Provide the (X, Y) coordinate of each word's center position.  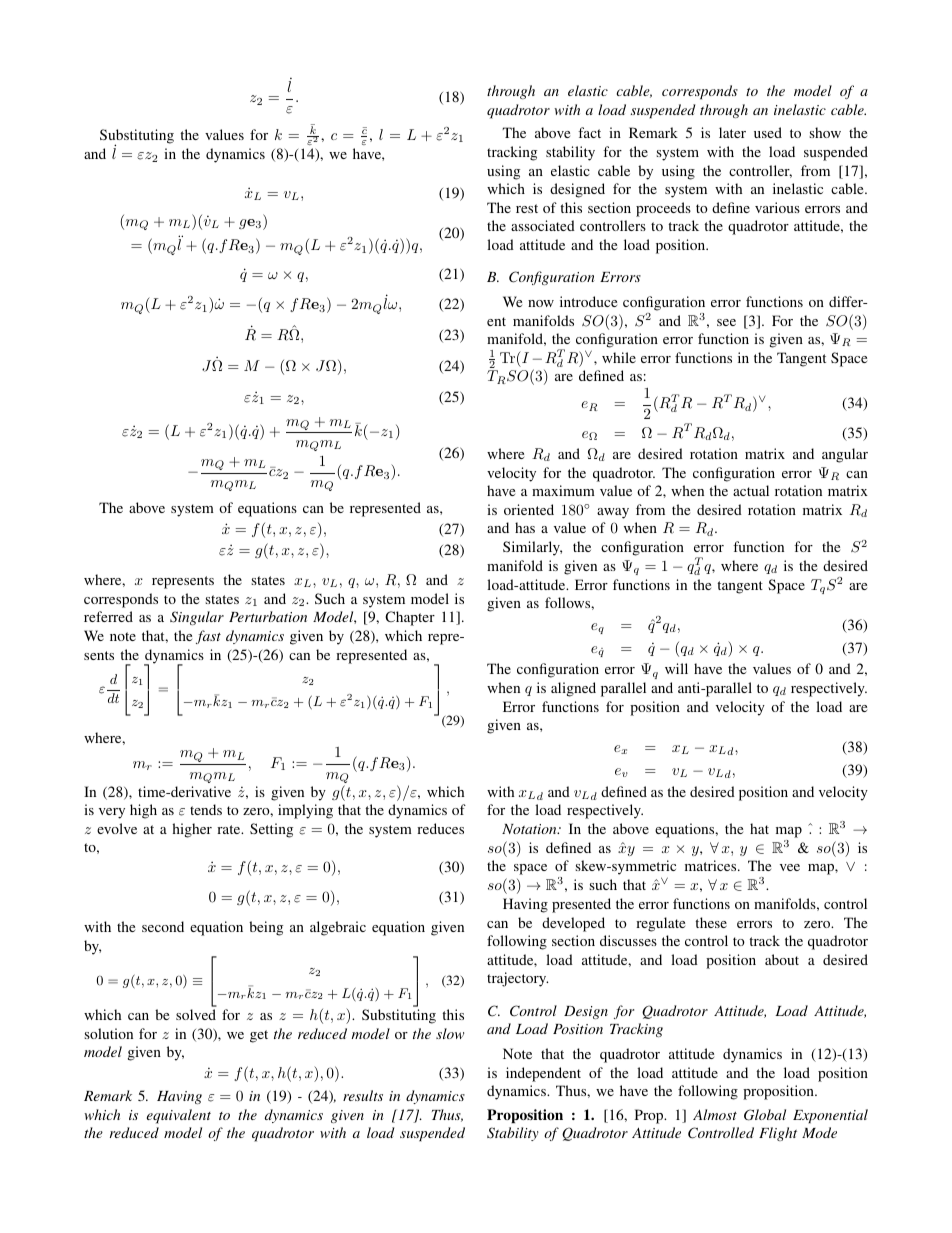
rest (527, 208)
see (726, 322)
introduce (588, 301)
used (768, 132)
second (163, 926)
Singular (197, 618)
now (541, 303)
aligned (573, 689)
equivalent (179, 1116)
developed (573, 924)
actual (751, 490)
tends (206, 809)
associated (543, 225)
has (525, 527)
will (676, 668)
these (711, 922)
